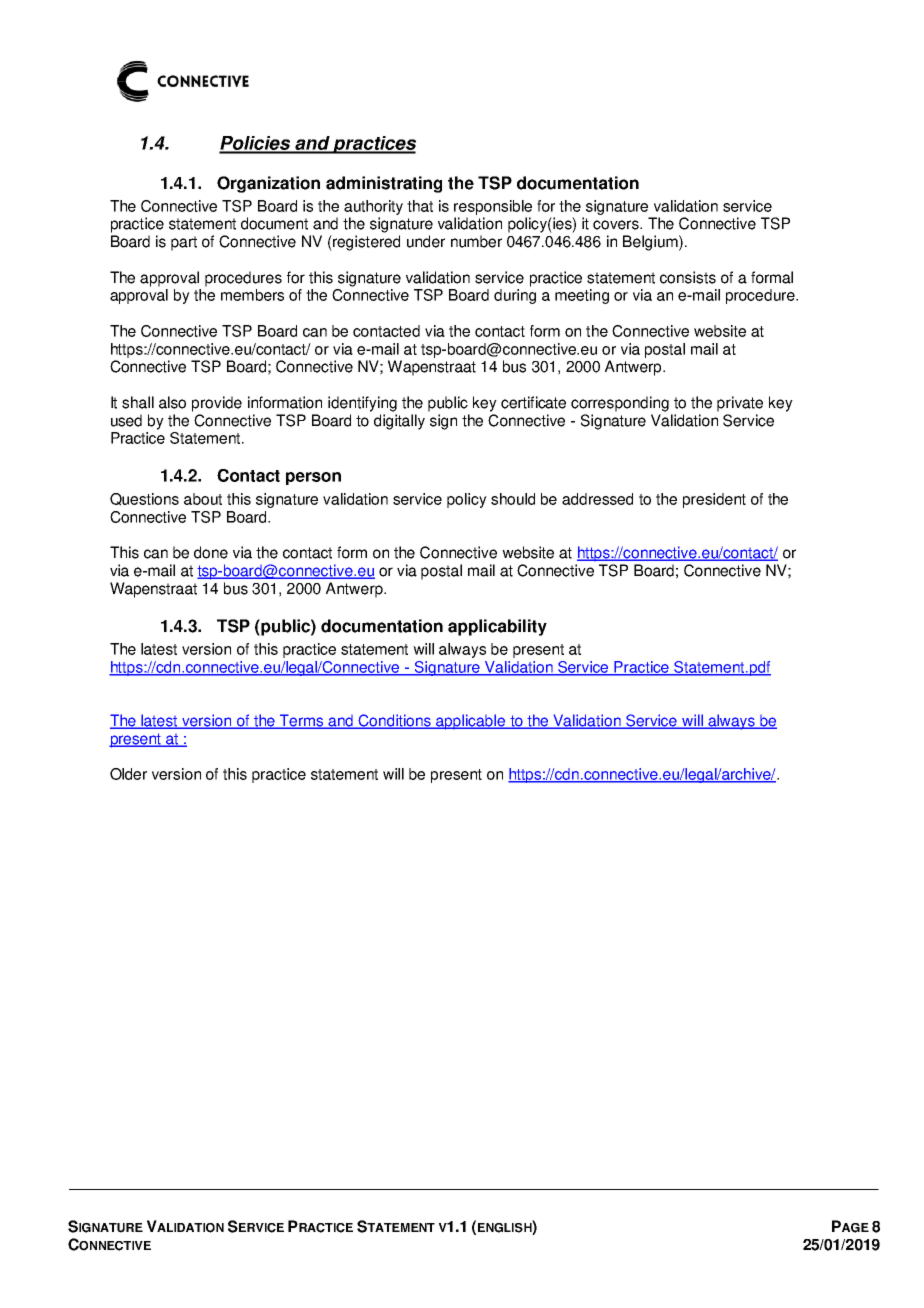 The width and height of the image is (924, 1308). I want to click on about, so click(203, 499).
